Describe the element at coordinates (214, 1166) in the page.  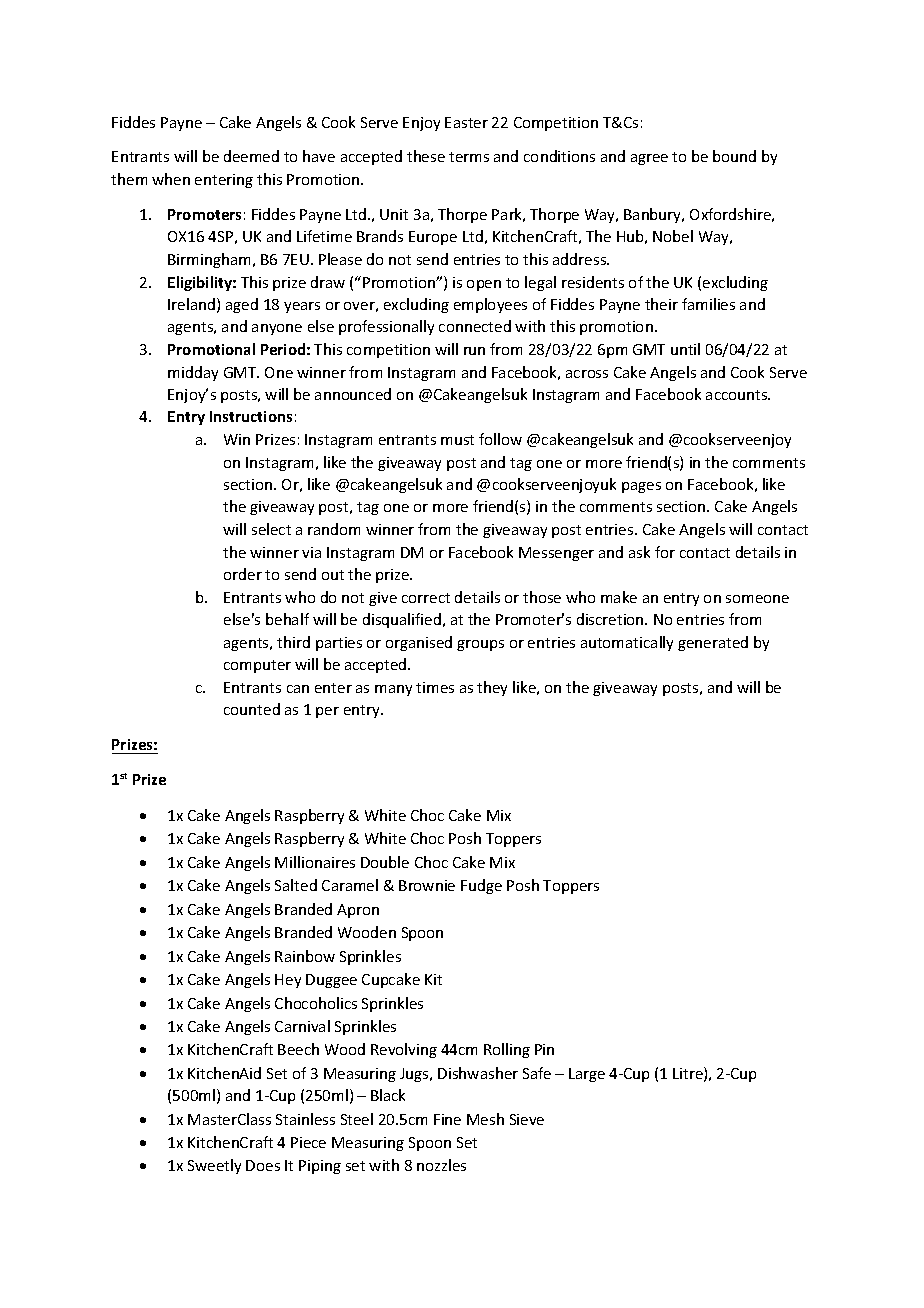
I see `Sweetly` at that location.
